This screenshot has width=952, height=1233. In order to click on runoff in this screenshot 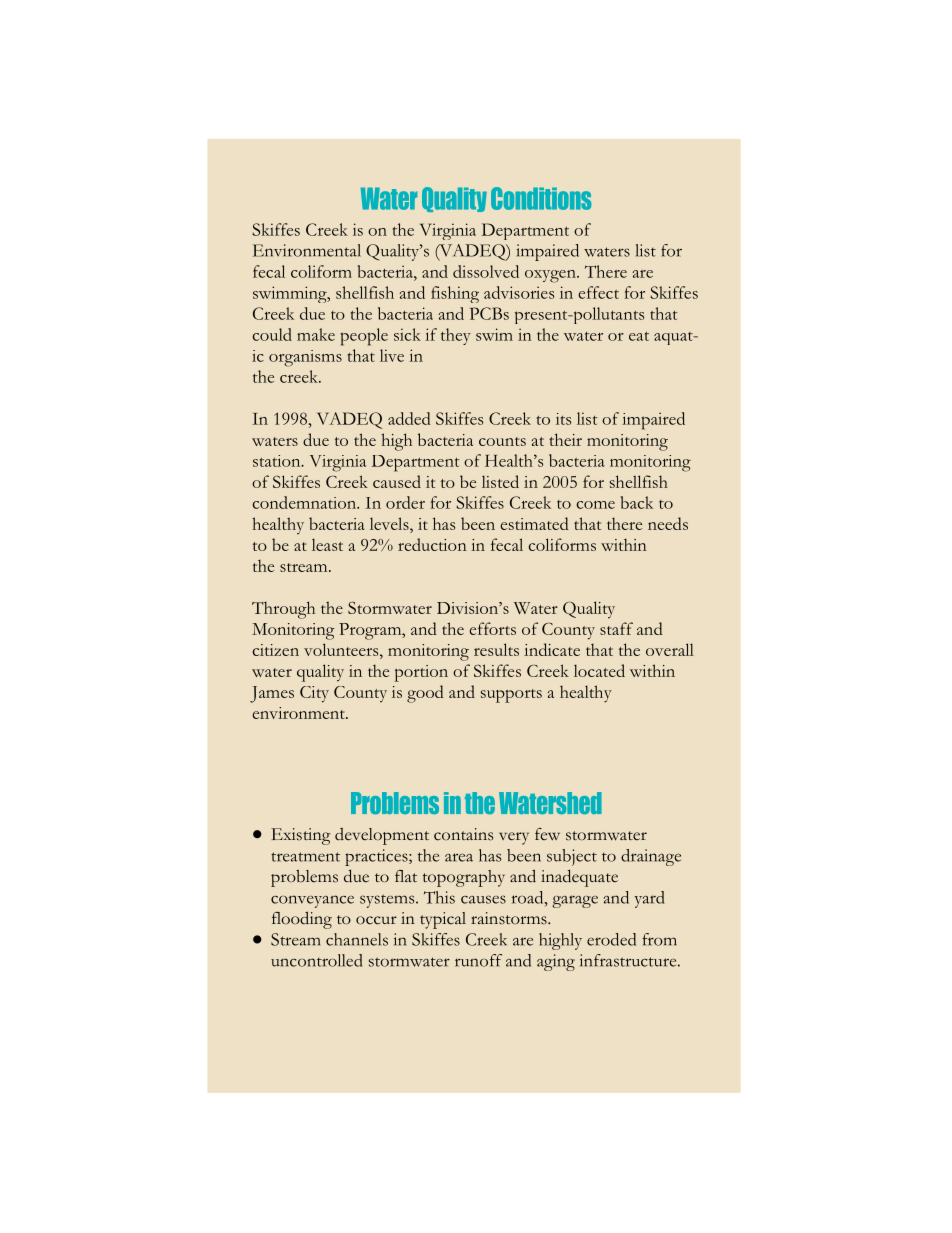, I will do `click(478, 960)`.
